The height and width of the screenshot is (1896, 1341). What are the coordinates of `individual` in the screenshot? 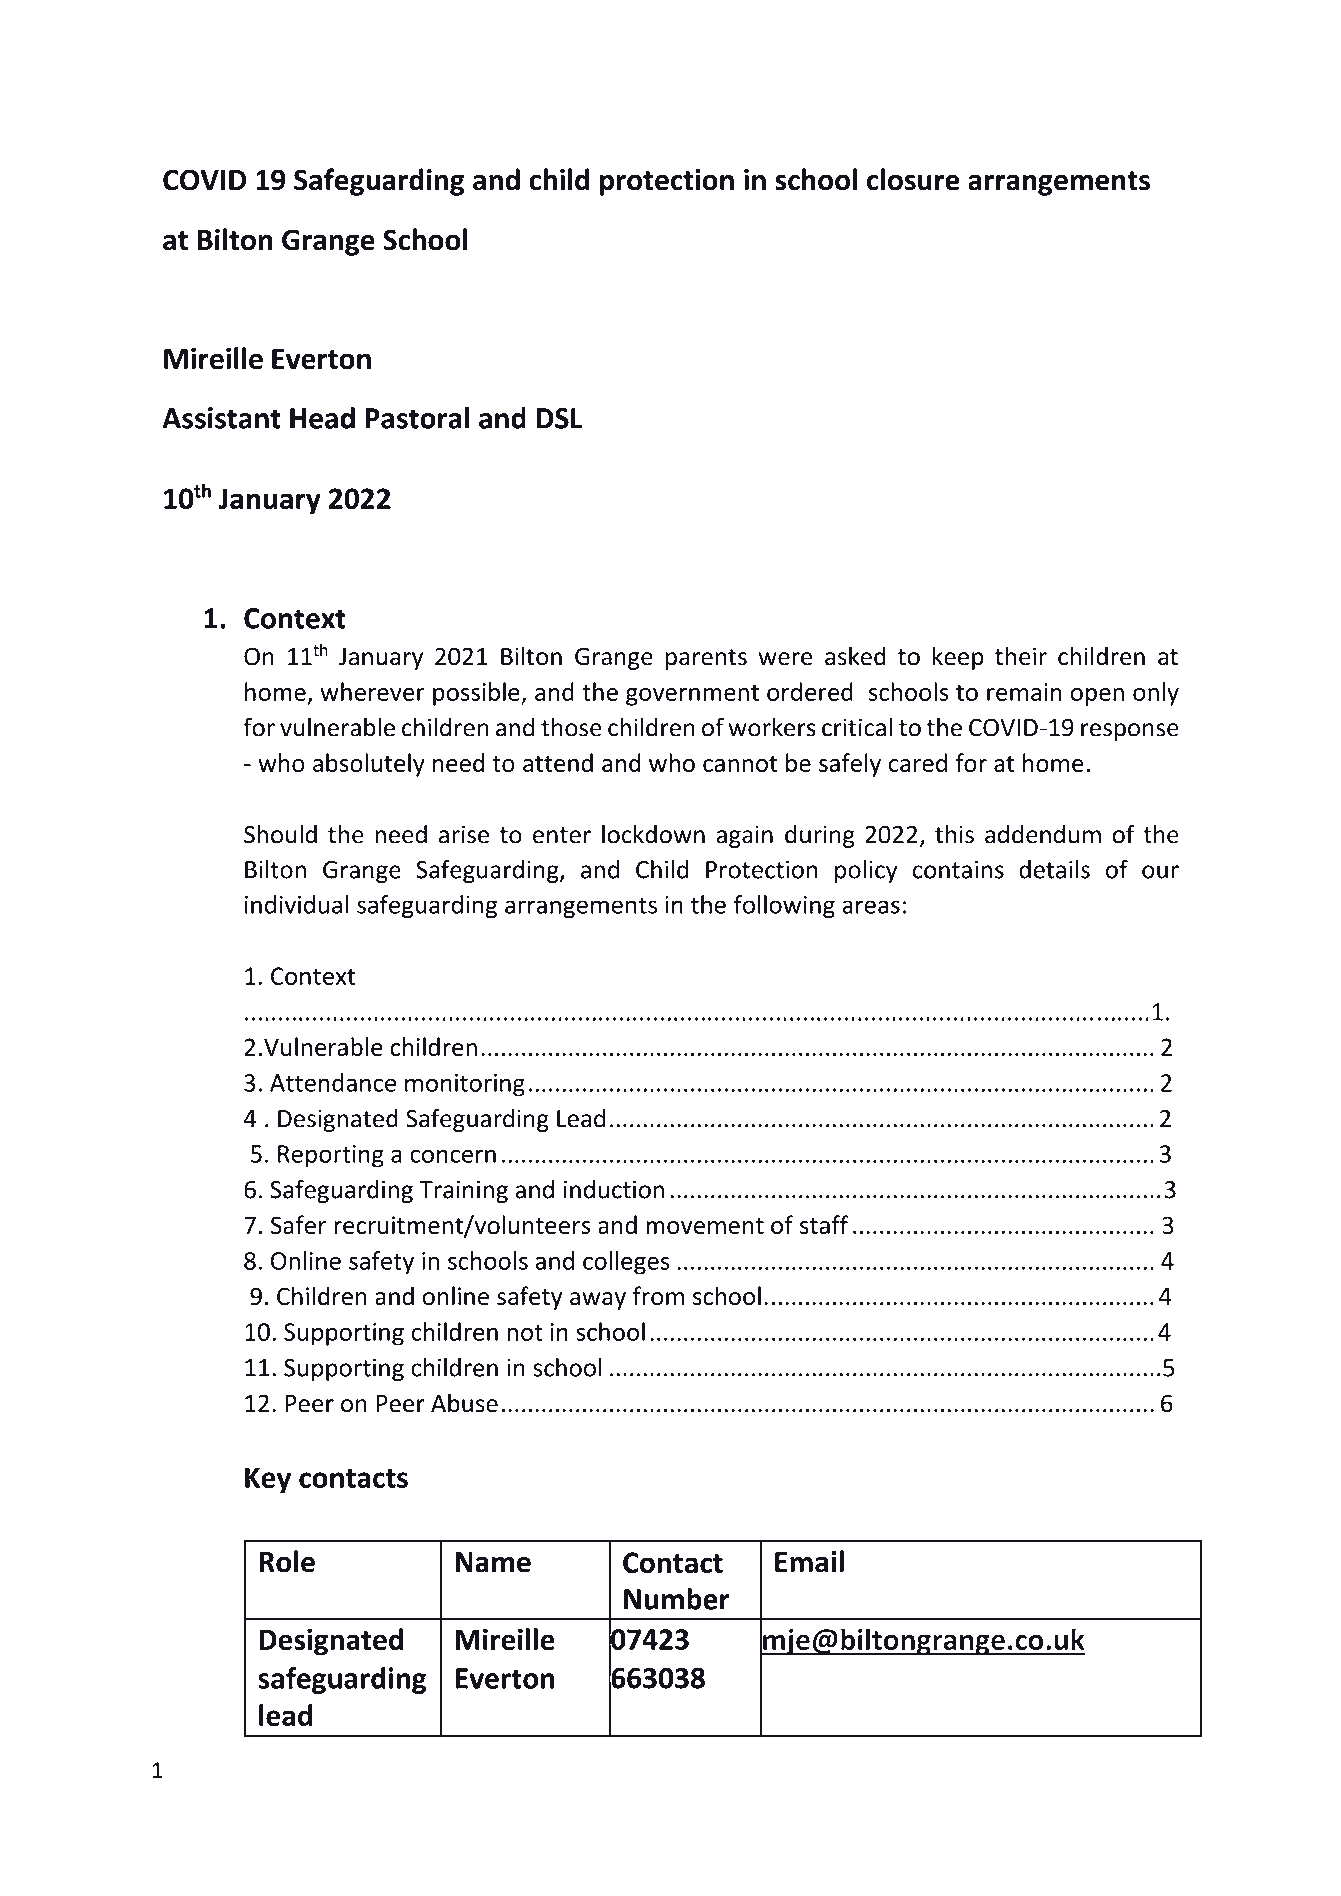 It's located at (296, 904).
